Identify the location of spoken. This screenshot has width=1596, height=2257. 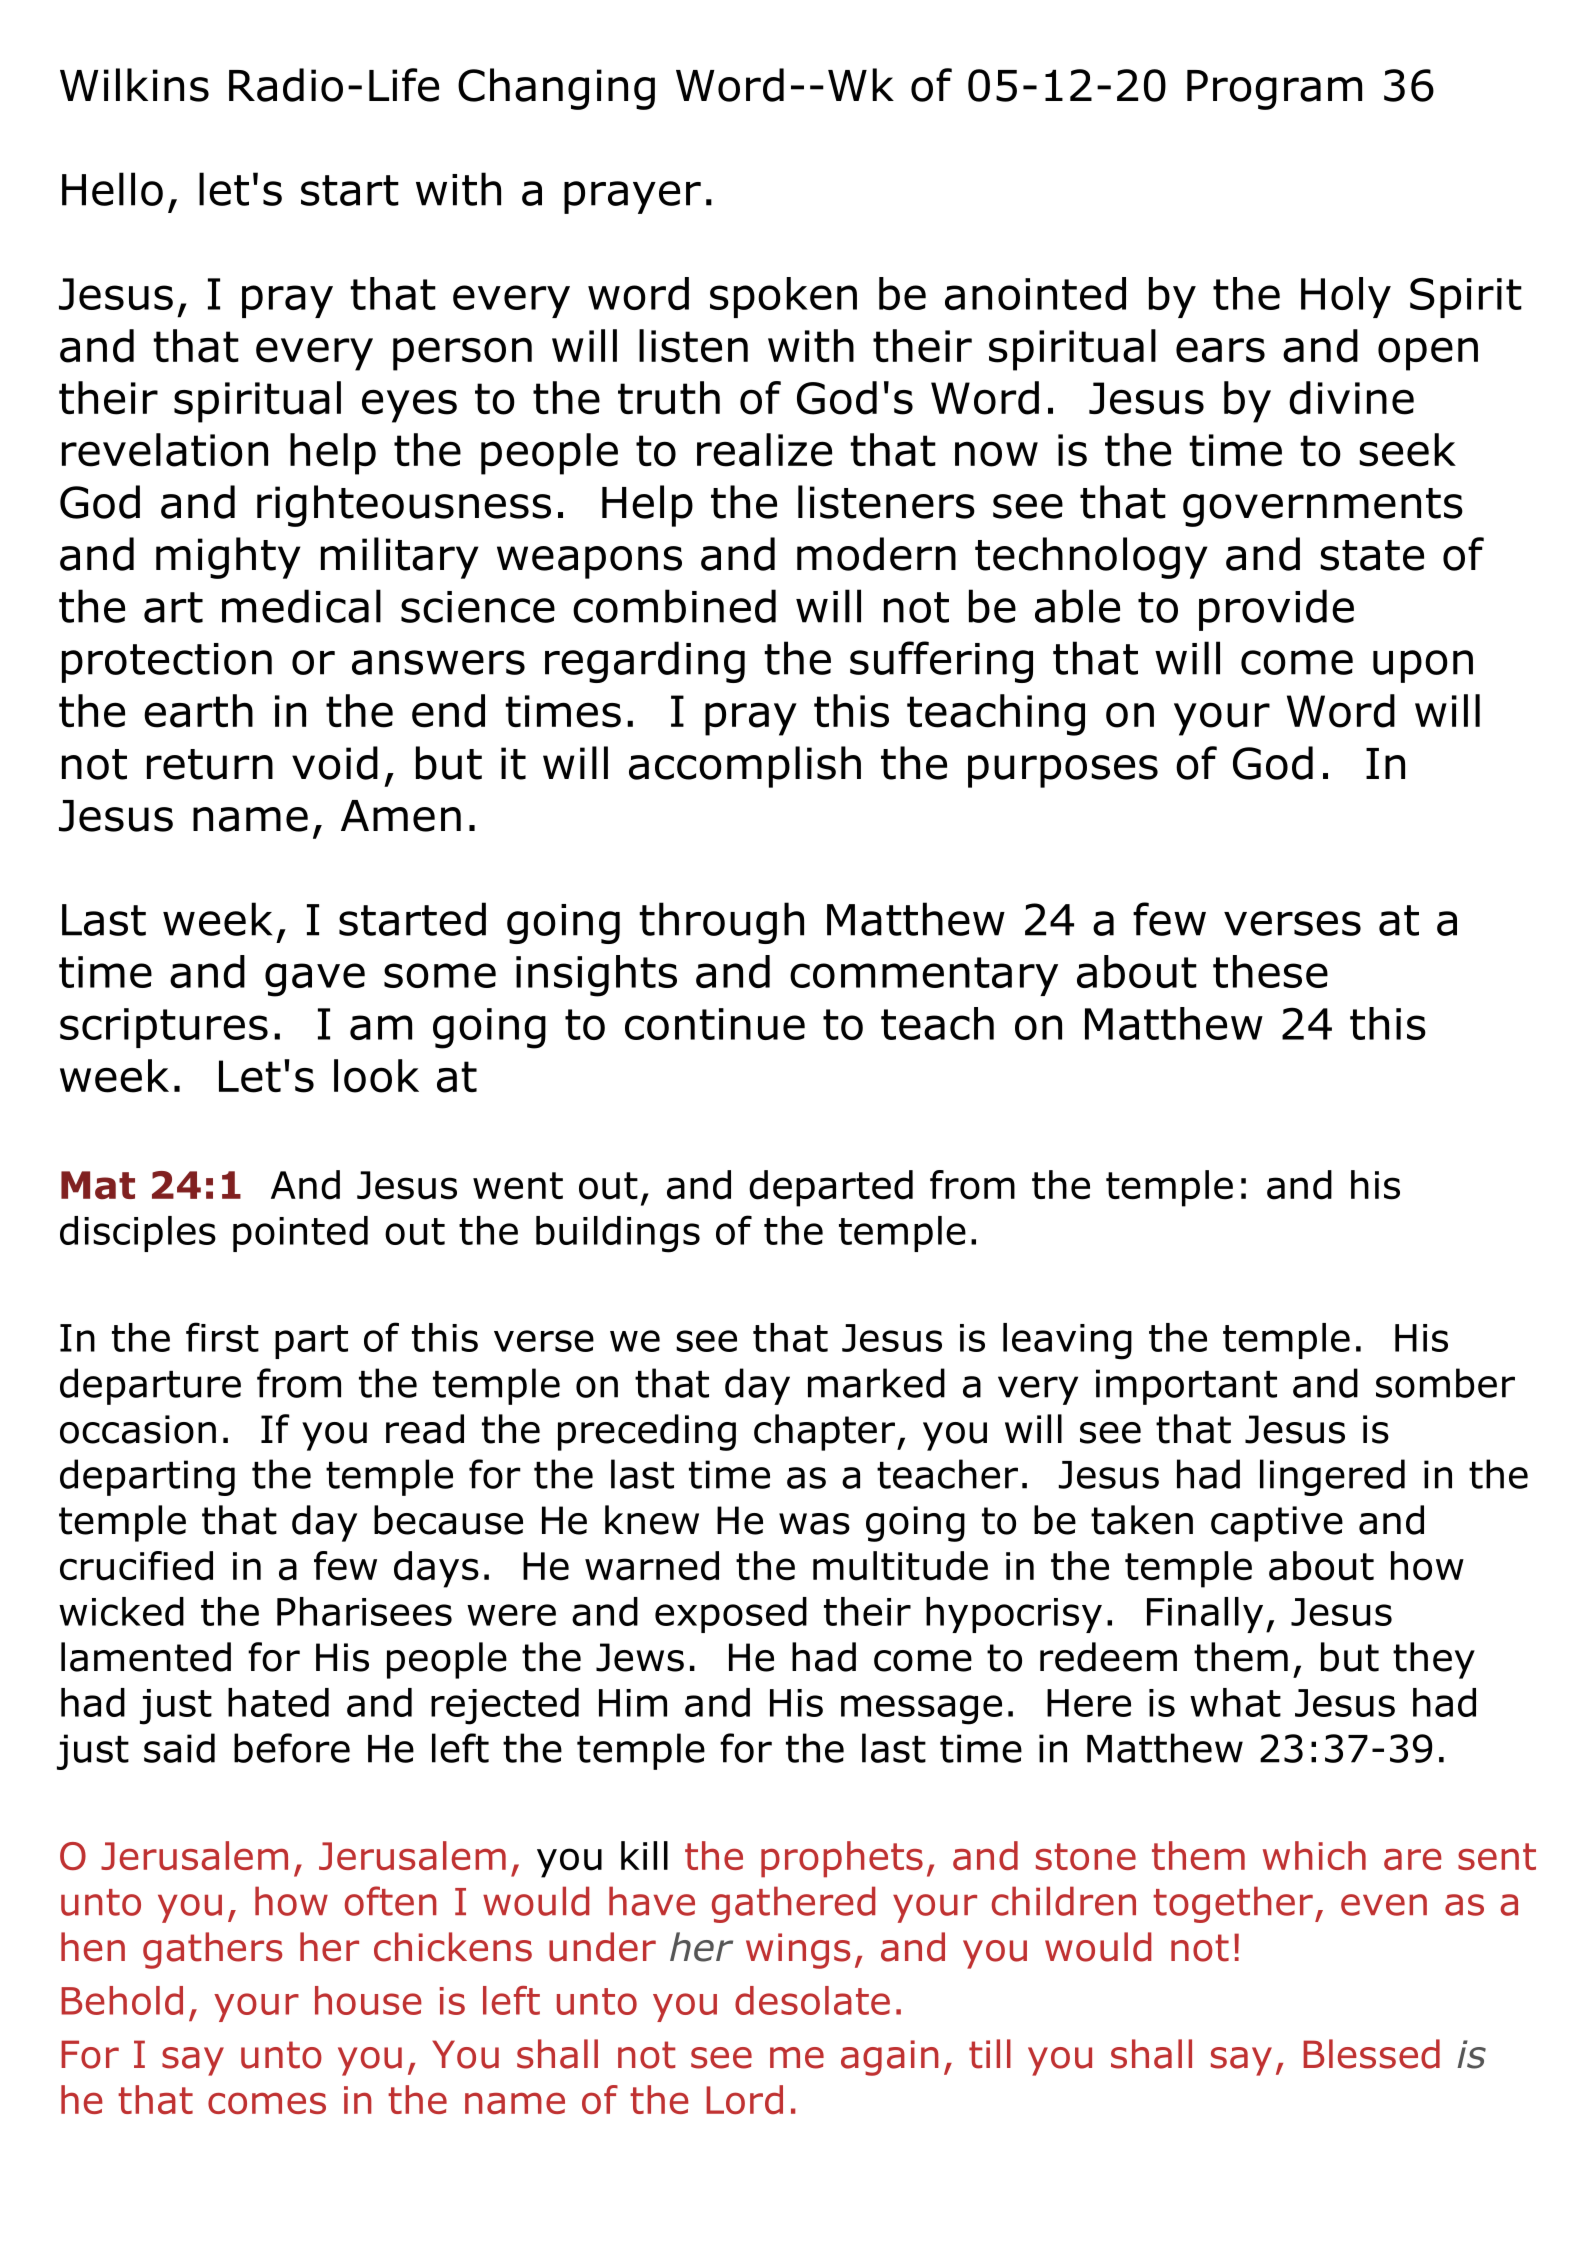
(783, 297).
